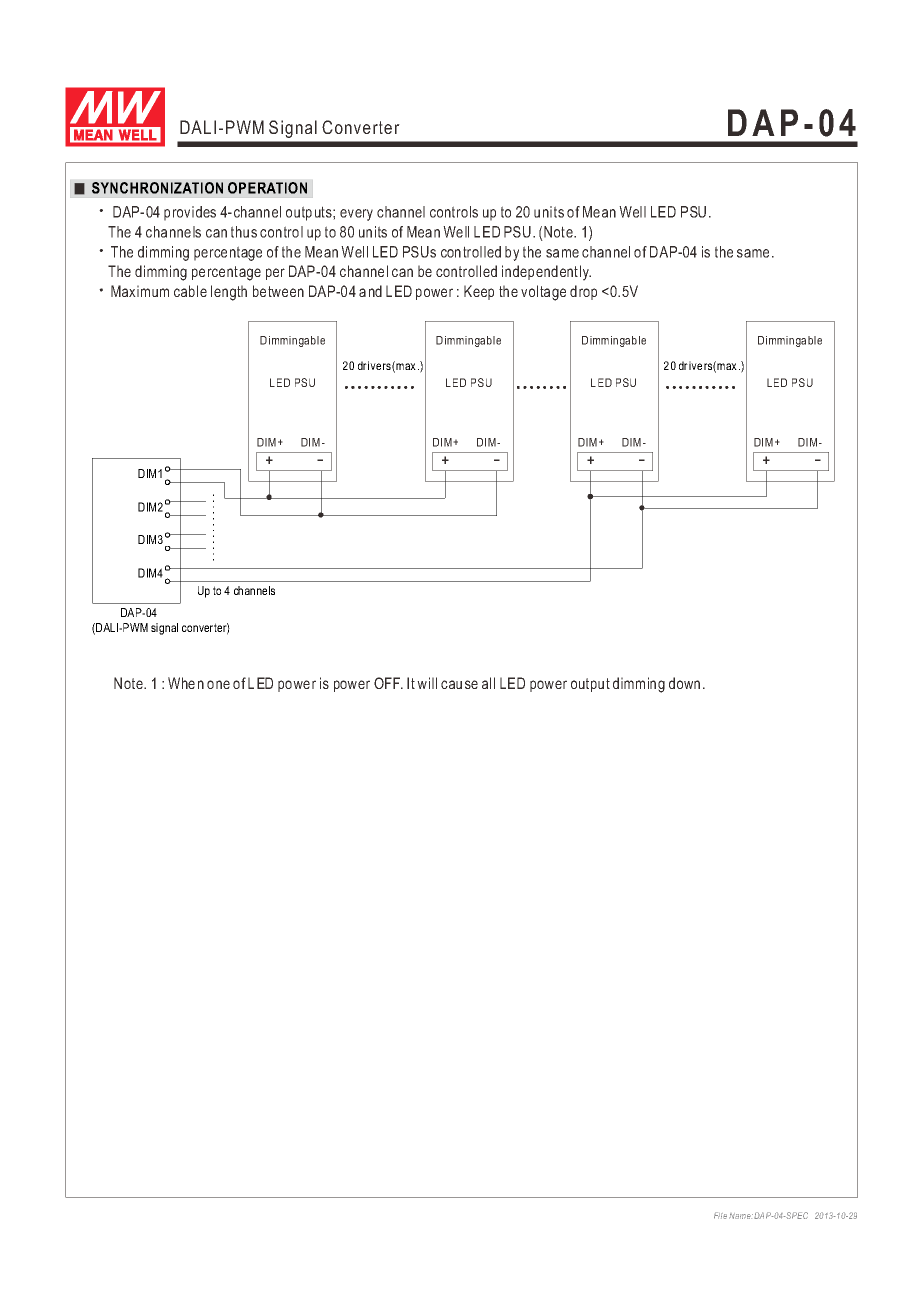 The width and height of the screenshot is (924, 1308). What do you see at coordinates (488, 683) in the screenshot?
I see `all` at bounding box center [488, 683].
